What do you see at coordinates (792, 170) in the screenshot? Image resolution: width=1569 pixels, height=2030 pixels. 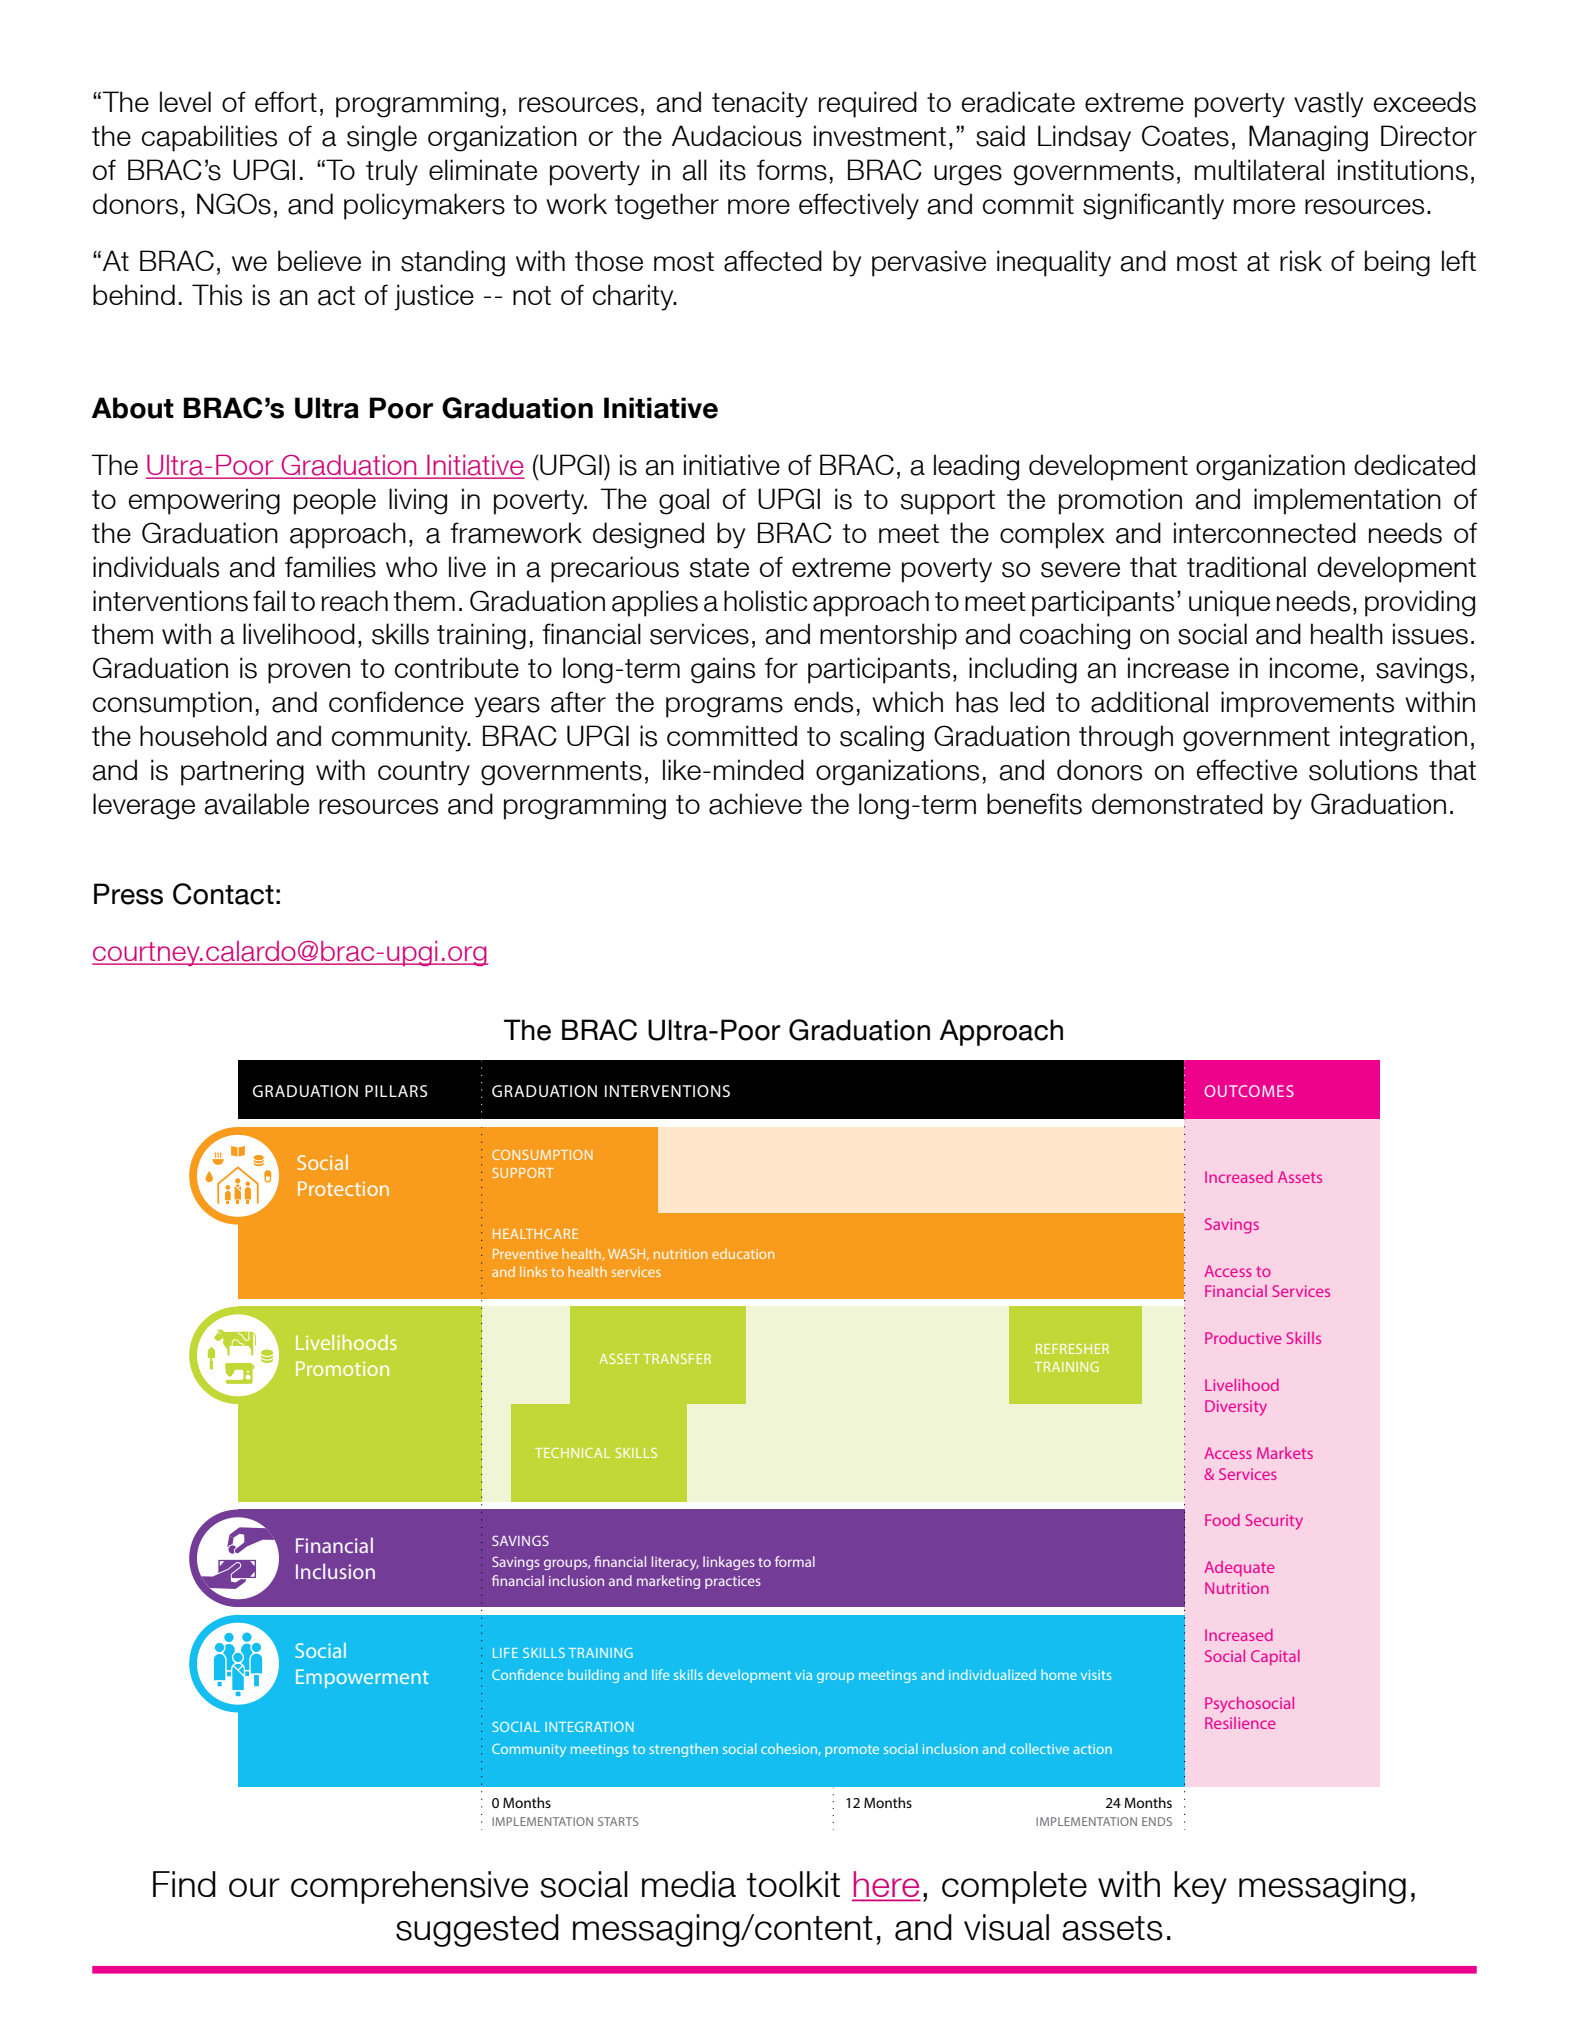 I see `forms` at bounding box center [792, 170].
